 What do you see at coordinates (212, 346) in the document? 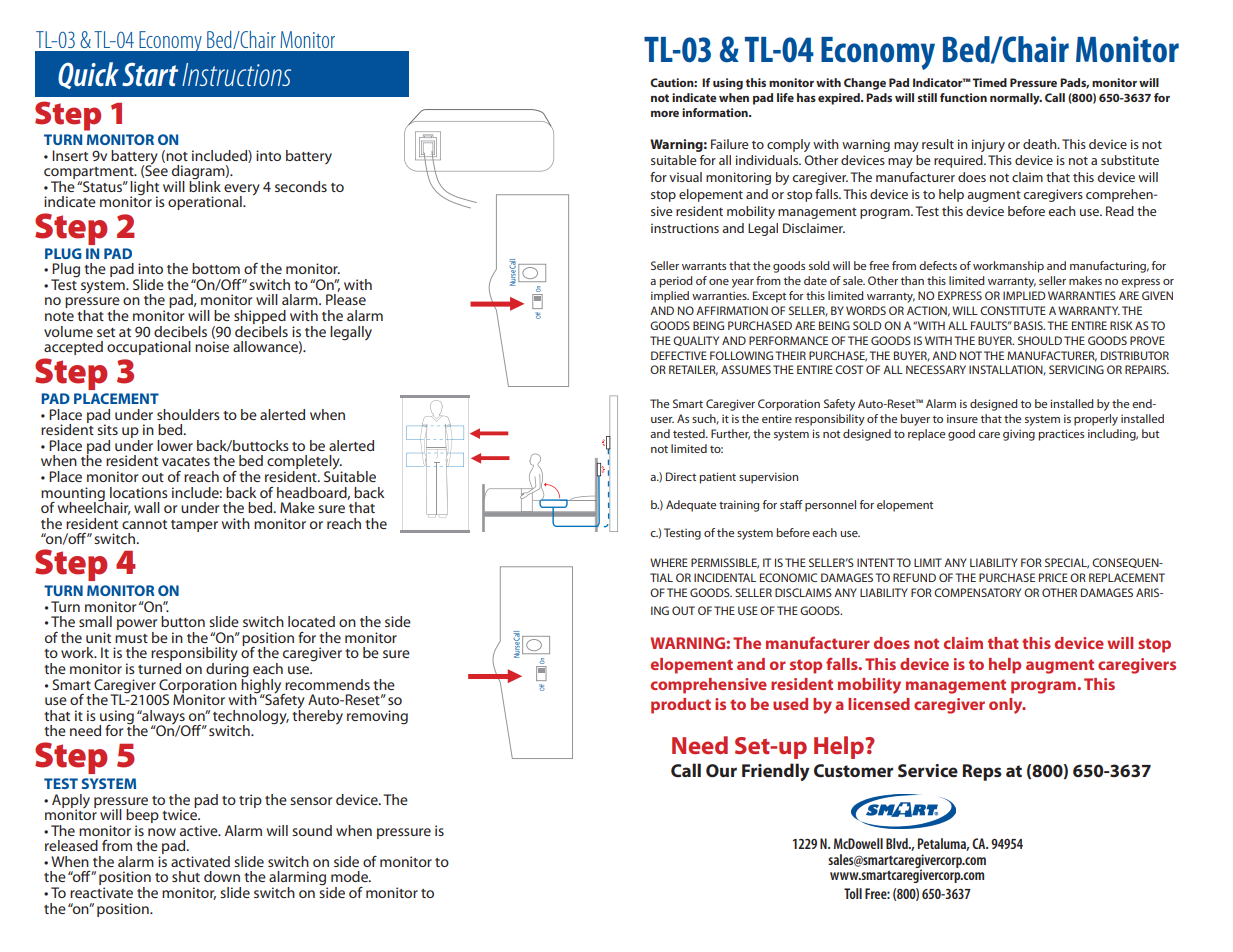
I see `noise` at bounding box center [212, 346].
